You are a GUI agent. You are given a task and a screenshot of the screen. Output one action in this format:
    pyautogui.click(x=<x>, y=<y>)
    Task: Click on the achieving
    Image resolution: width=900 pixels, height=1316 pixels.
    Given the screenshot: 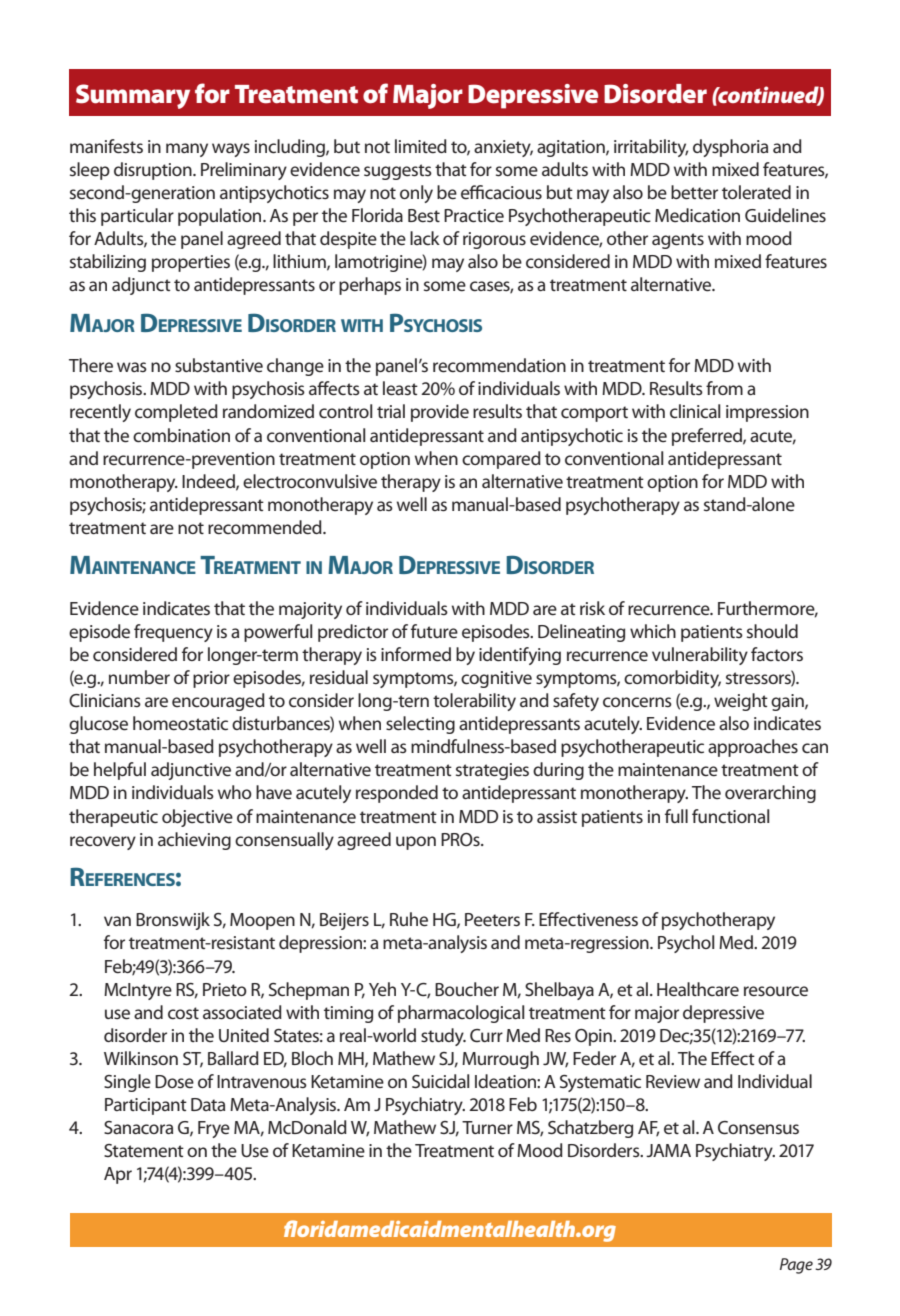 What is the action you would take?
    pyautogui.click(x=194, y=841)
